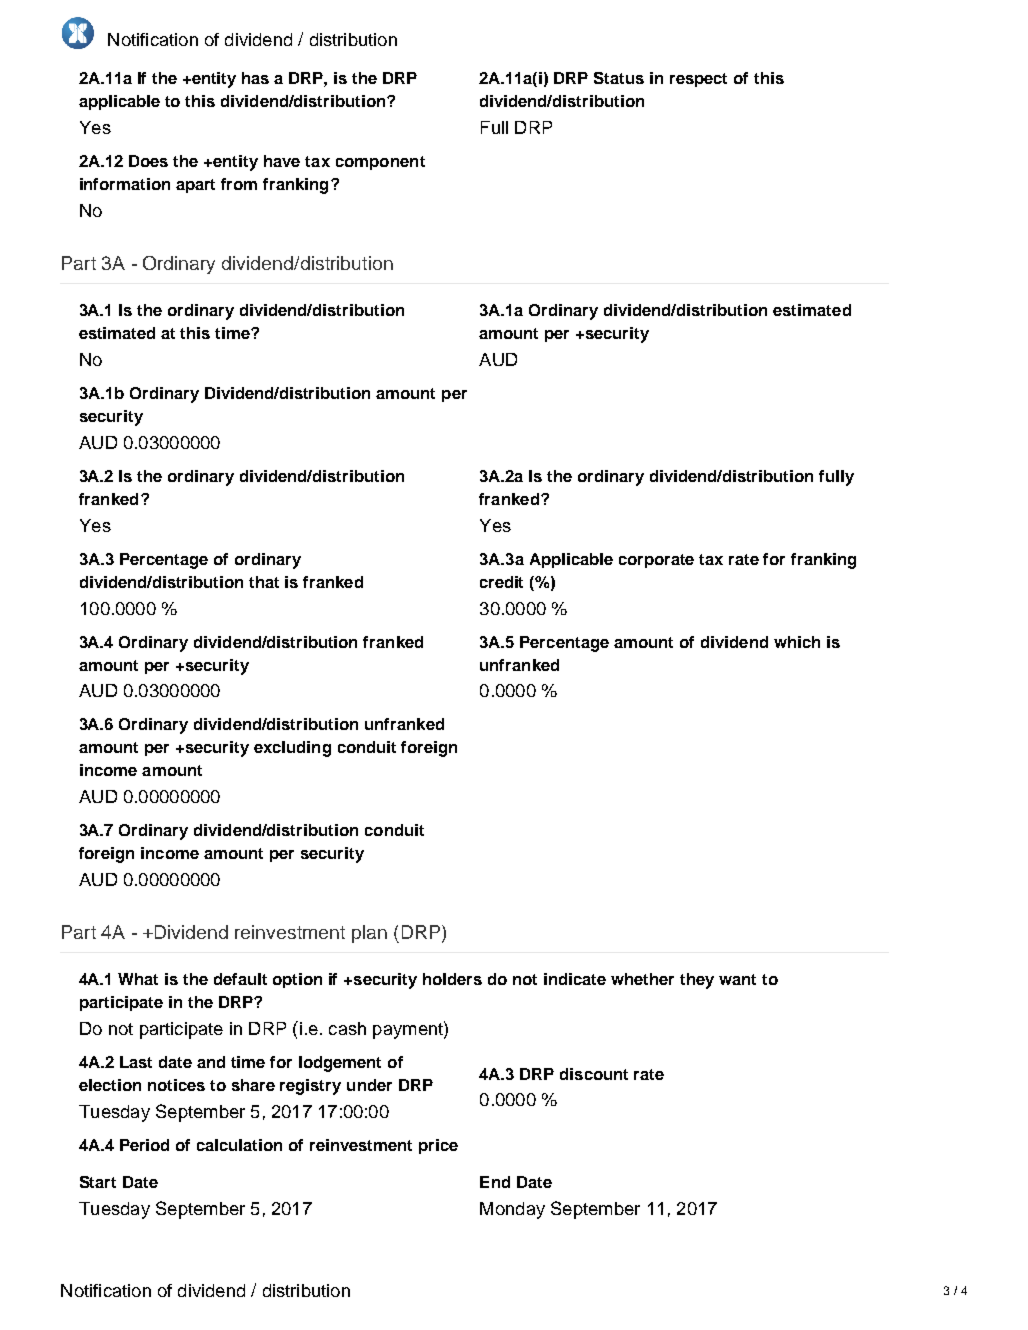 This screenshot has width=1028, height=1330. What do you see at coordinates (369, 934) in the screenshot?
I see `plan` at bounding box center [369, 934].
